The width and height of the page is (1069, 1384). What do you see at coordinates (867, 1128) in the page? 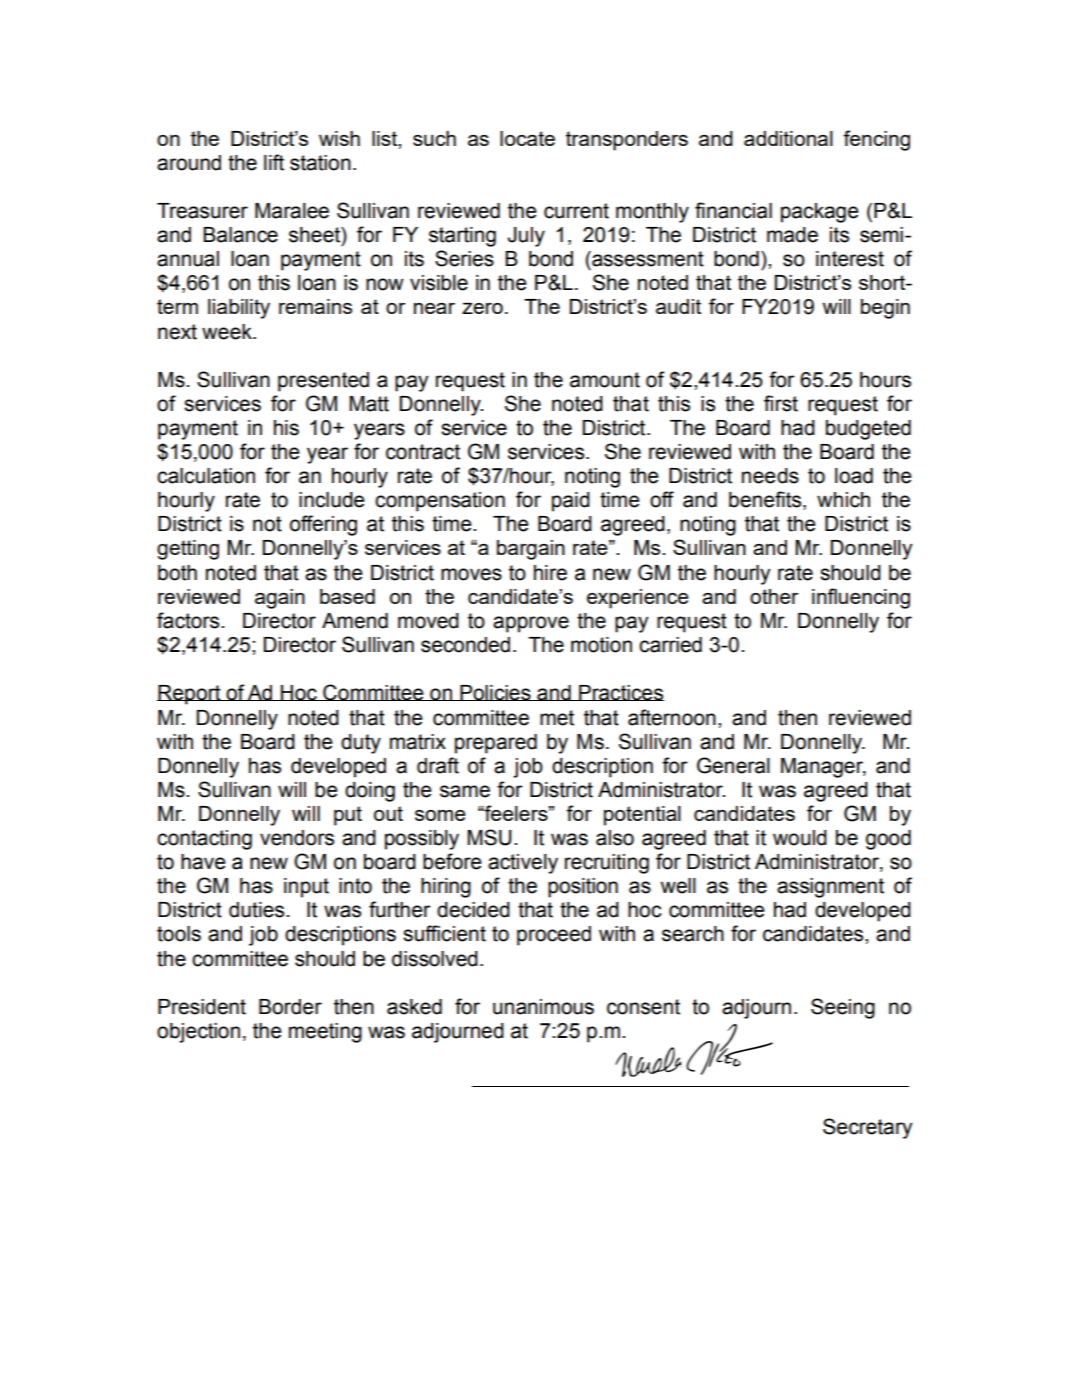
I see `Secretary` at bounding box center [867, 1128].
